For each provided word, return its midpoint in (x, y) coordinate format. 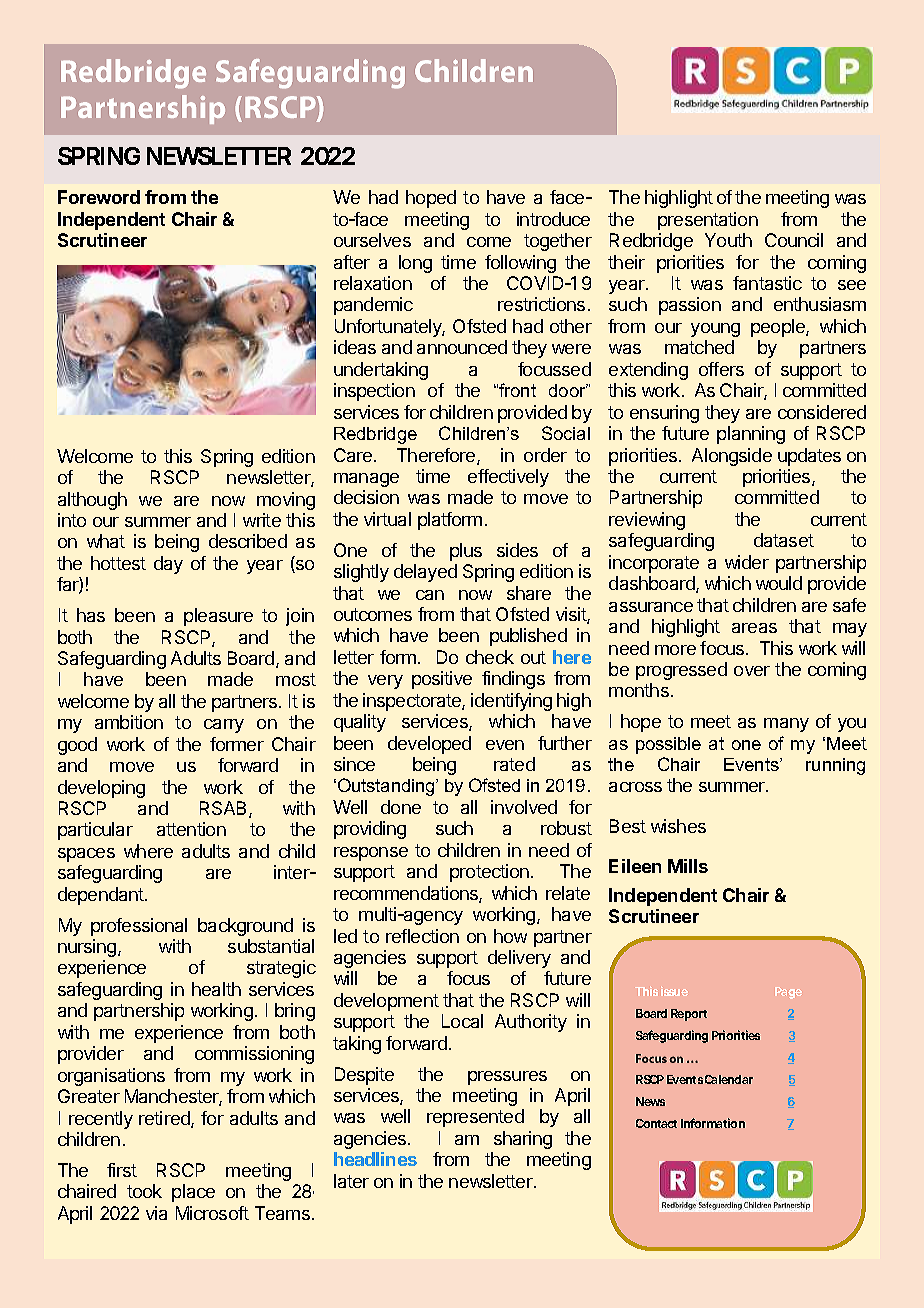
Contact (656, 1123)
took (144, 1191)
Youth (728, 240)
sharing (523, 1140)
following (520, 264)
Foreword (99, 197)
